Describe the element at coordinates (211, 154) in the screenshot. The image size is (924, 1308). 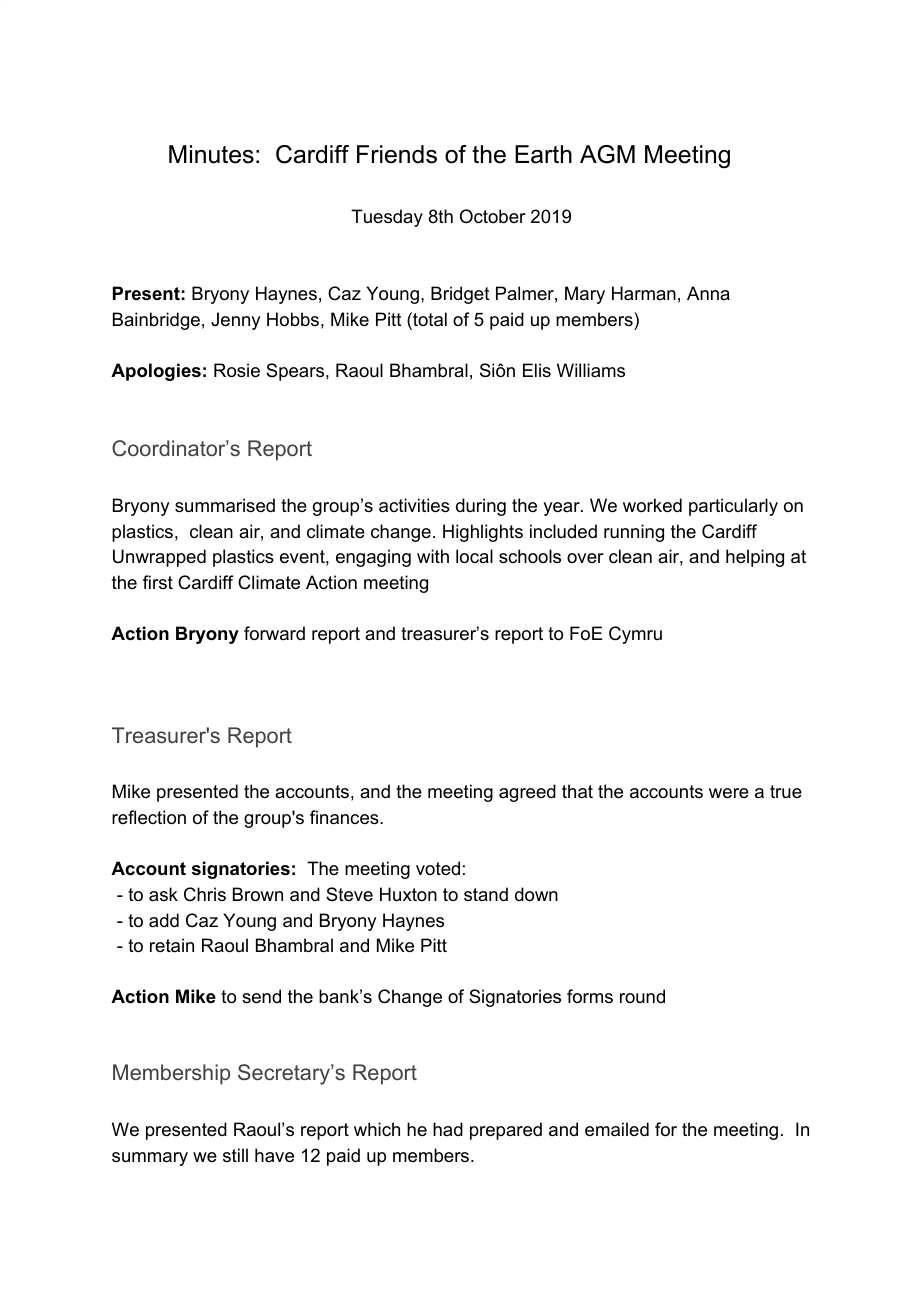
I see `Minutes` at that location.
